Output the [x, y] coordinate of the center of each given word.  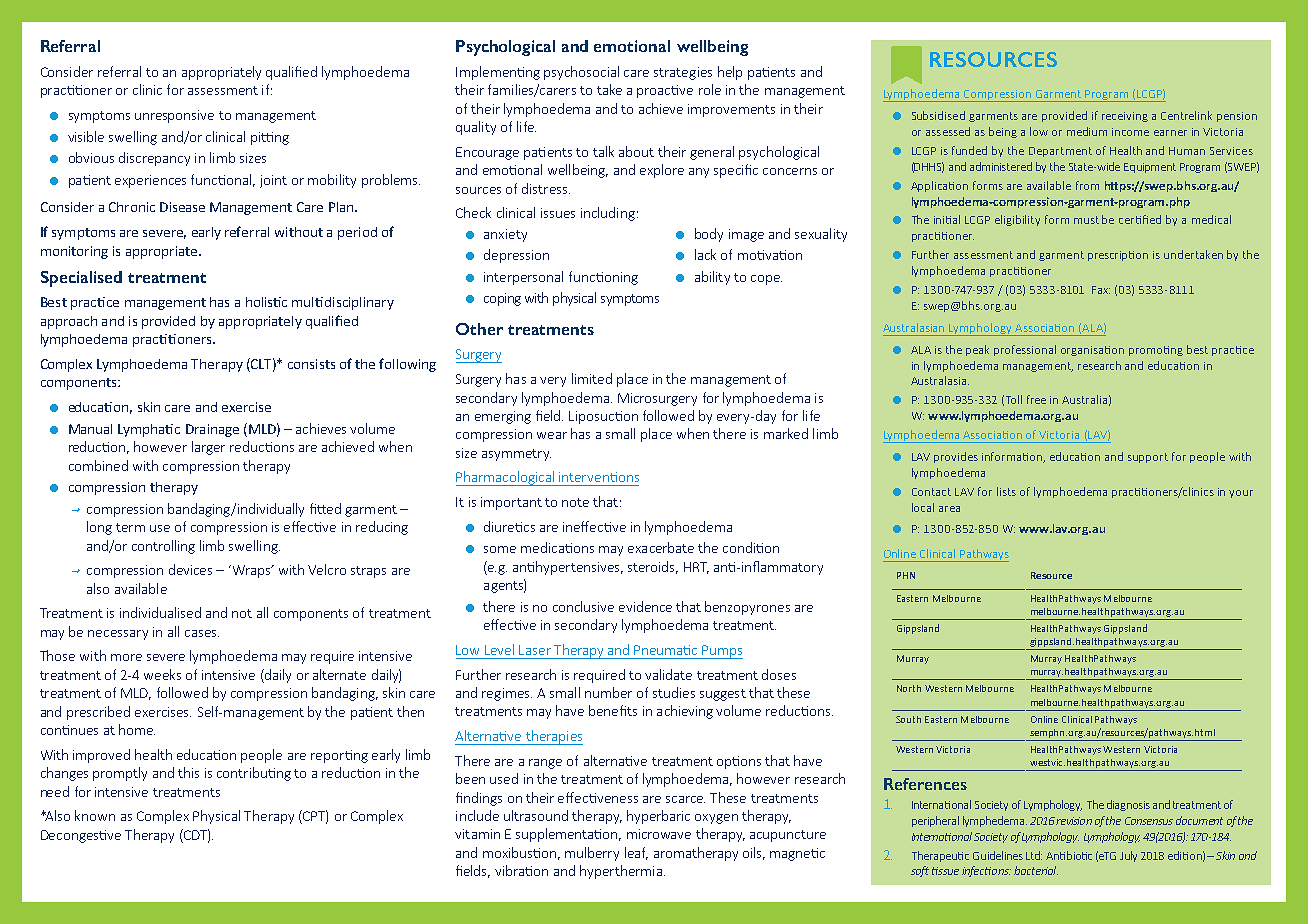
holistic [266, 302]
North [909, 688]
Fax [1101, 290]
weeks [162, 674]
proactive [665, 91]
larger [208, 448]
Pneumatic [665, 650]
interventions [599, 477]
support [1148, 458]
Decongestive [81, 836]
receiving [1125, 117]
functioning [603, 278]
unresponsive [174, 116]
